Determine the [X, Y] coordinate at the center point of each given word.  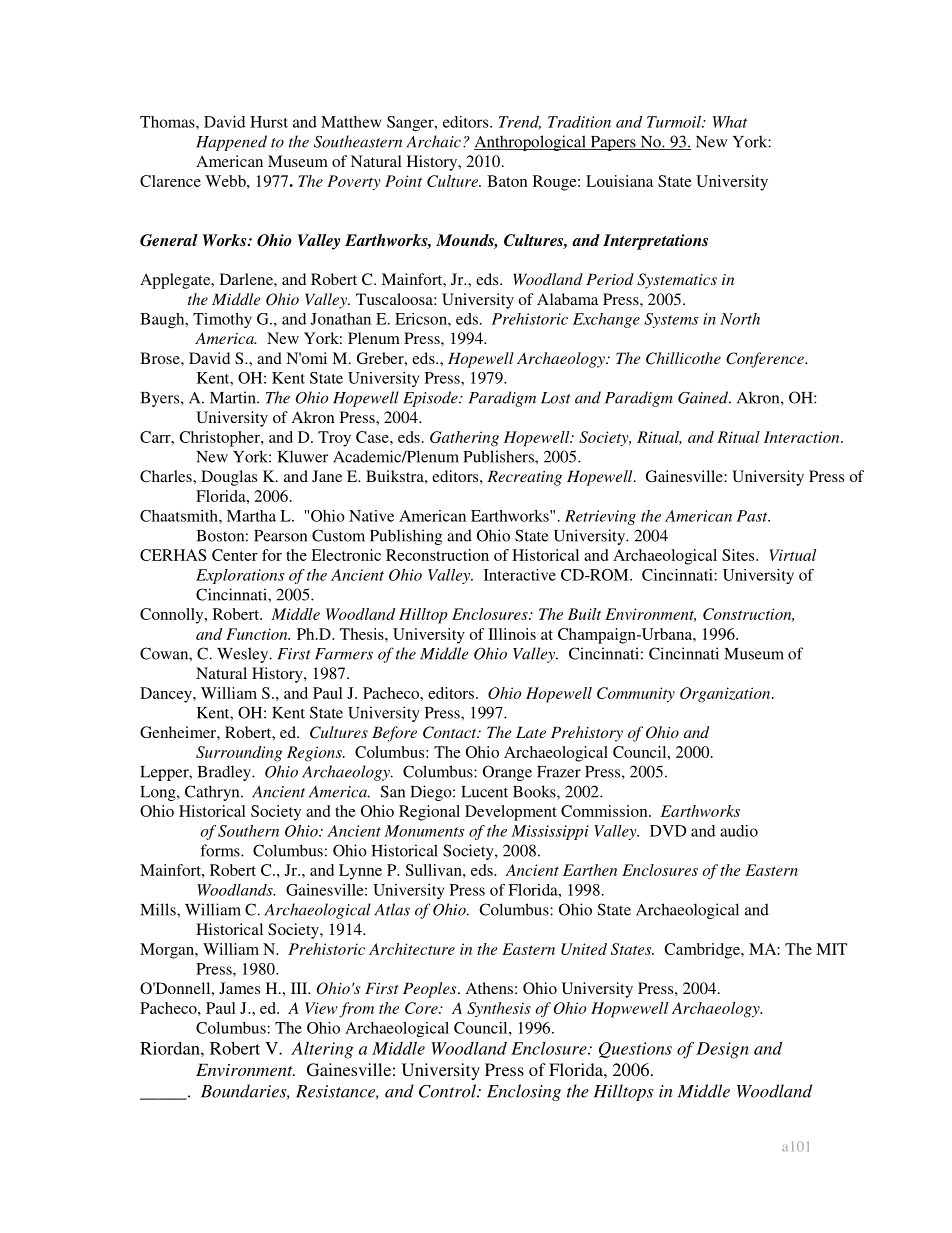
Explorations [240, 576]
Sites [739, 555]
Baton [507, 181]
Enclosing [524, 1092]
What [730, 122]
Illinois [512, 634]
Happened [231, 143]
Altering [322, 1050]
